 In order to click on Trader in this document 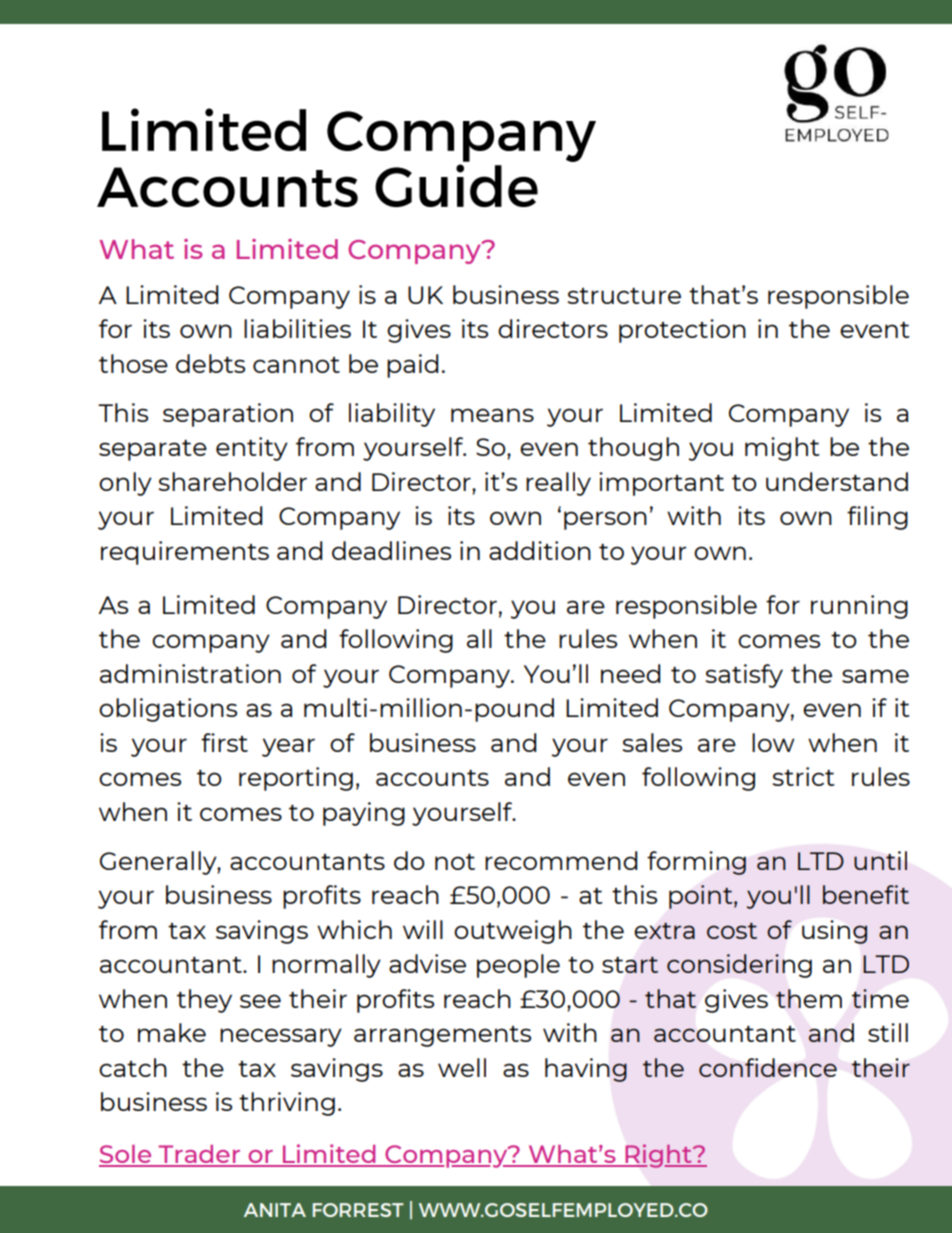, I will do `click(200, 1155)`.
